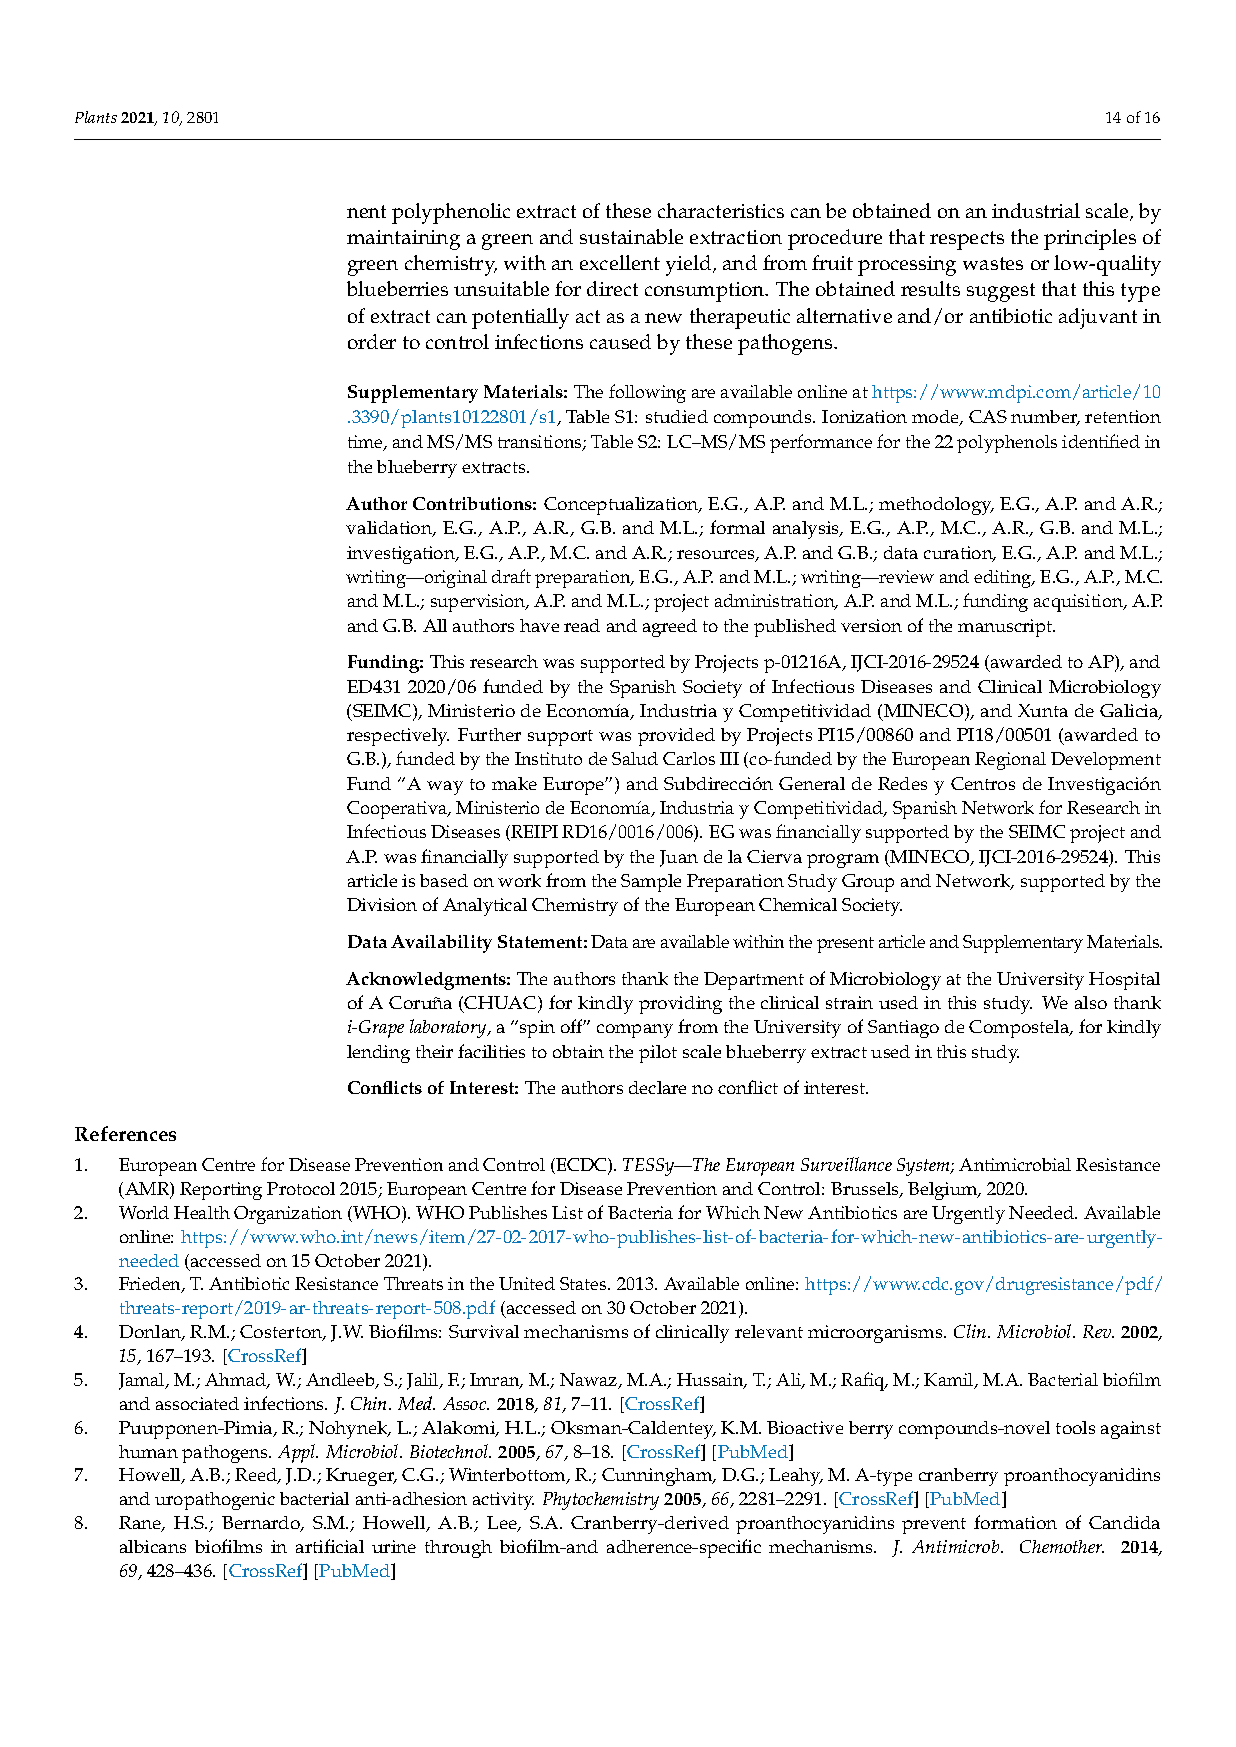  Describe the element at coordinates (1020, 1029) in the page. I see `Compostela` at that location.
